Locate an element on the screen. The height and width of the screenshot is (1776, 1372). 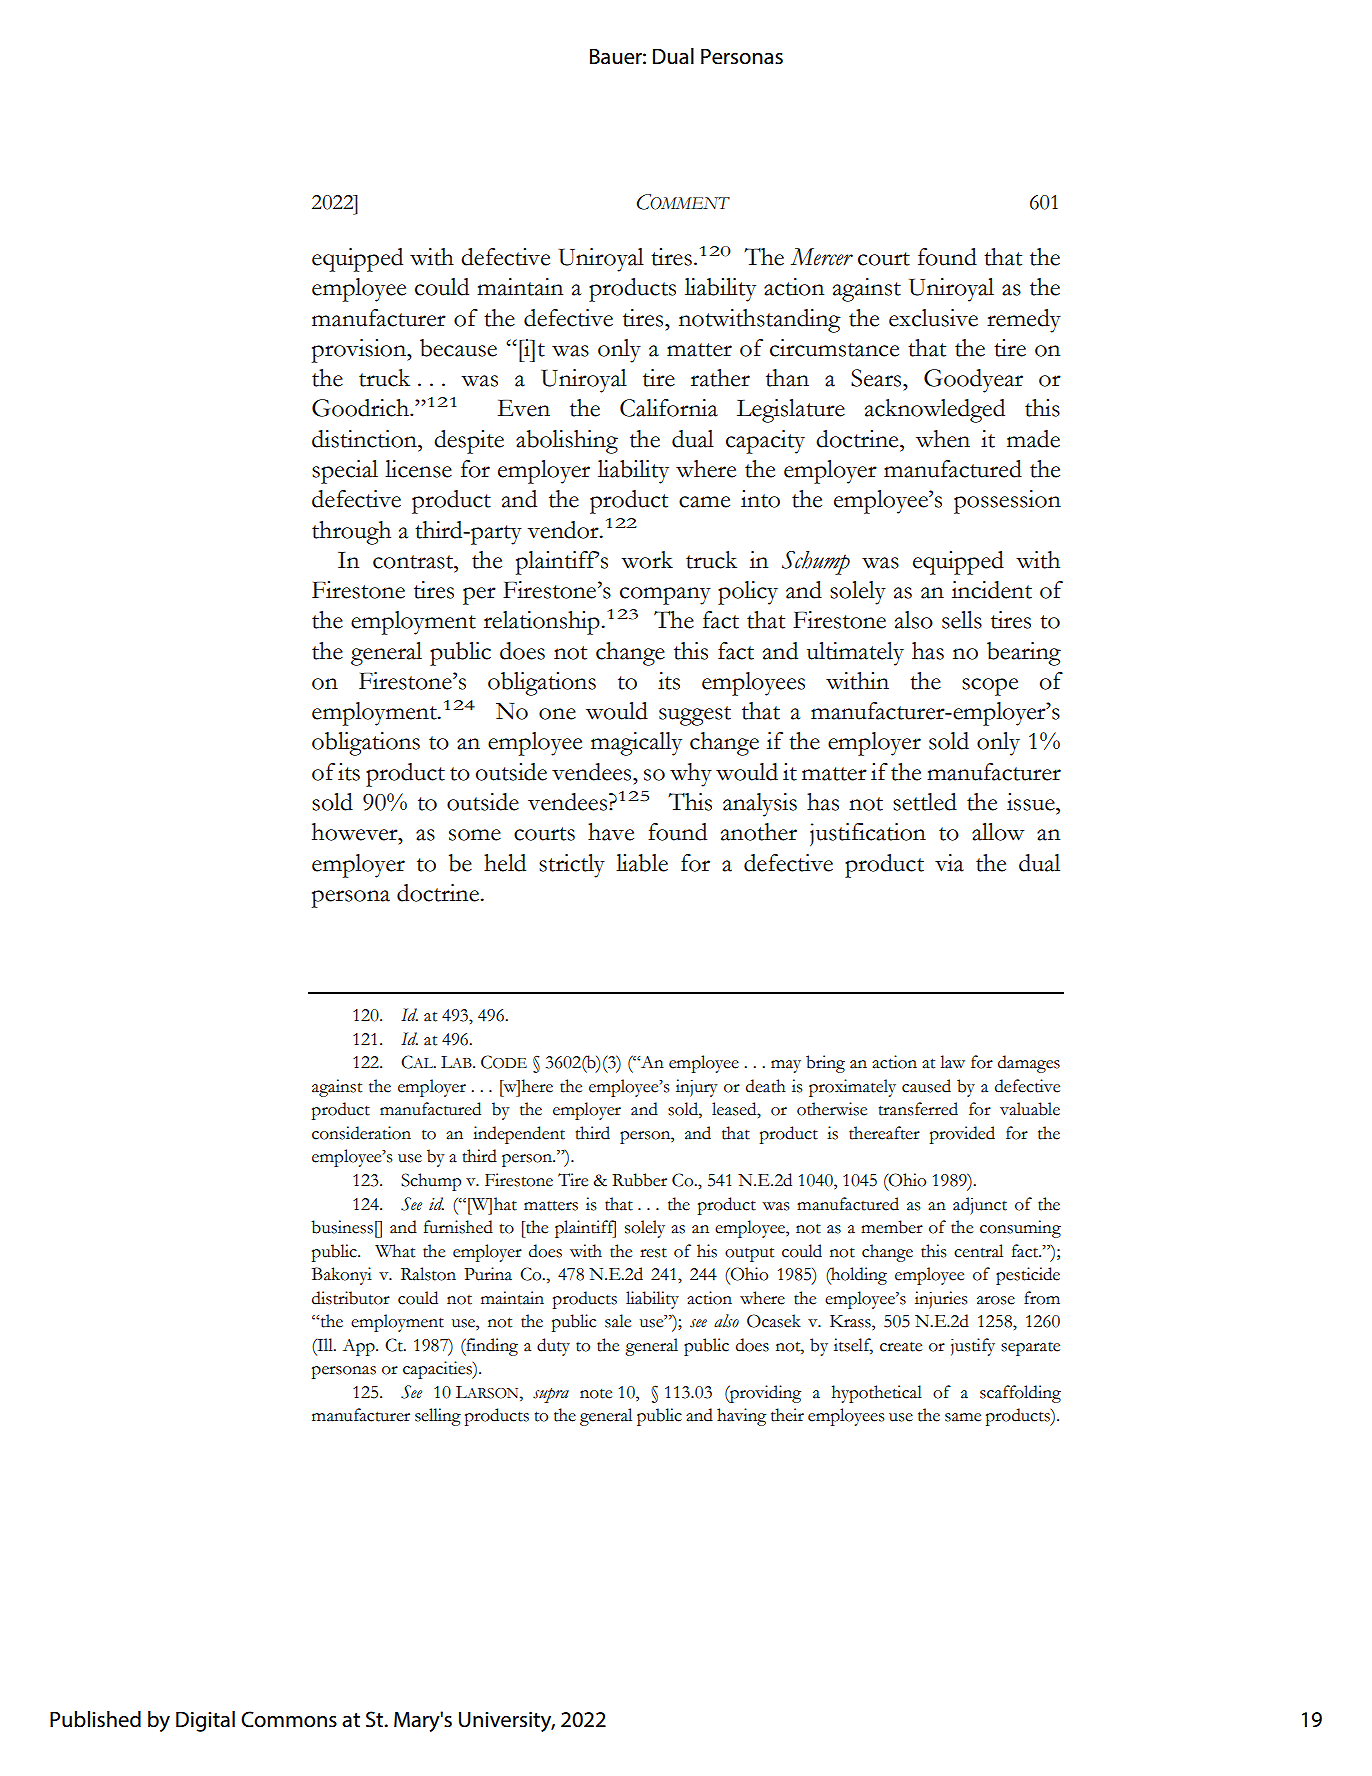
company is located at coordinates (665, 596).
